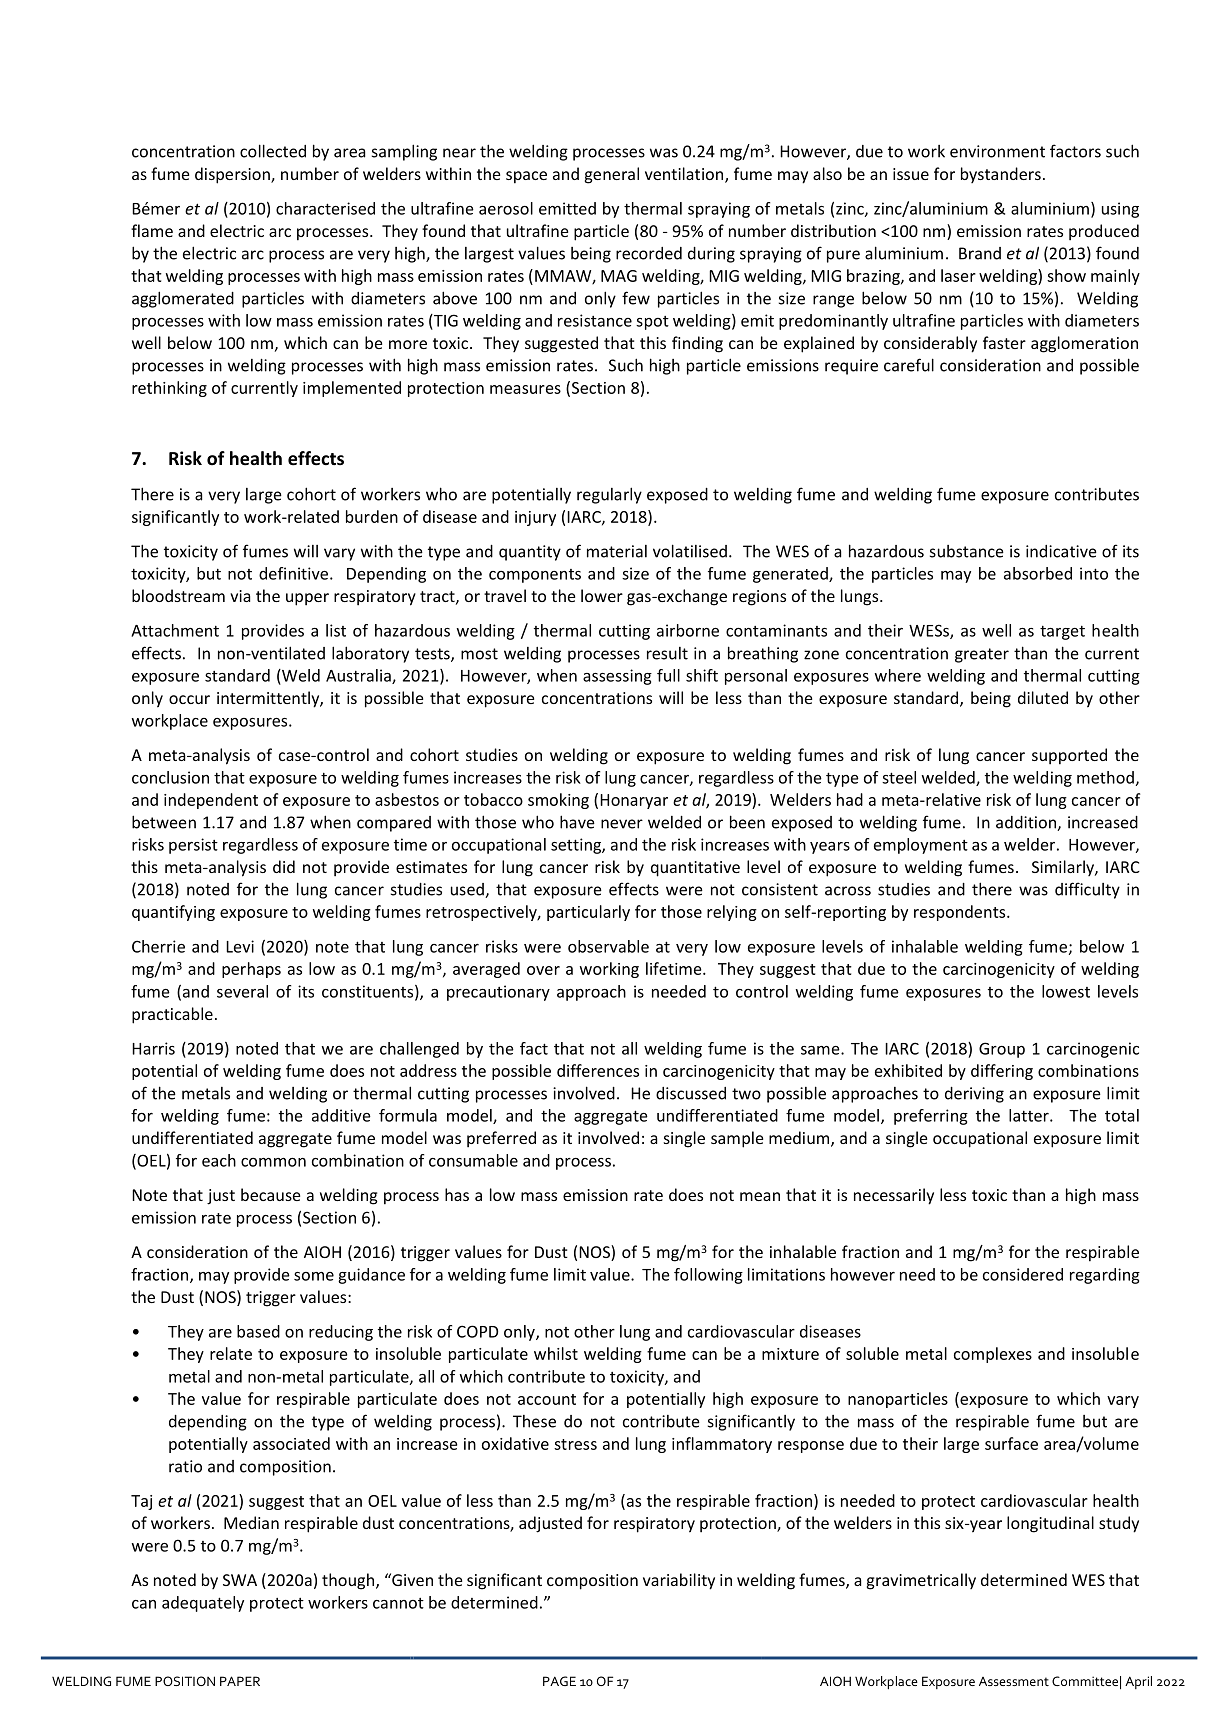  Describe the element at coordinates (1014, 1681) in the screenshot. I see `Assessment` at that location.
